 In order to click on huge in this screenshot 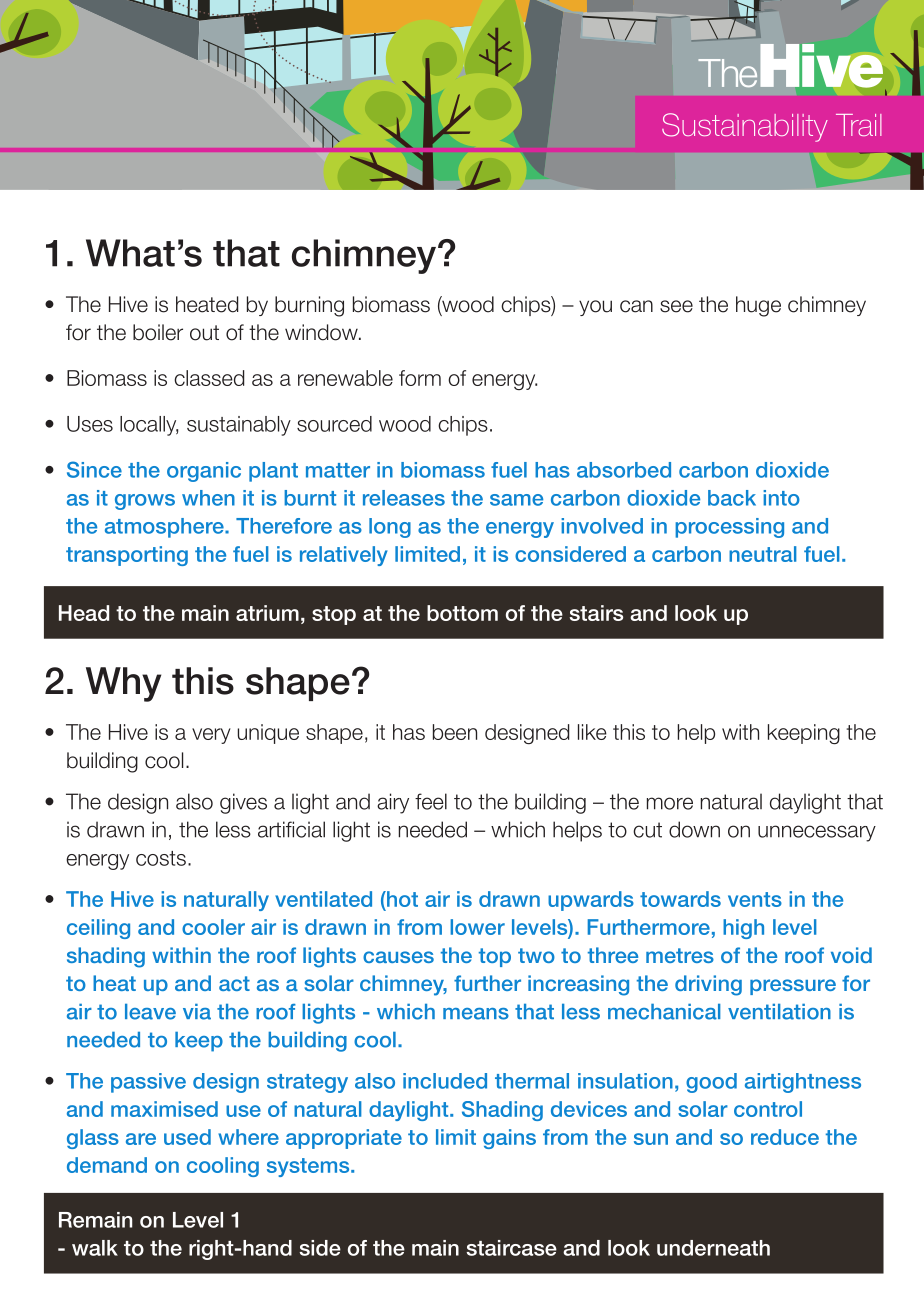, I will do `click(758, 306)`.
